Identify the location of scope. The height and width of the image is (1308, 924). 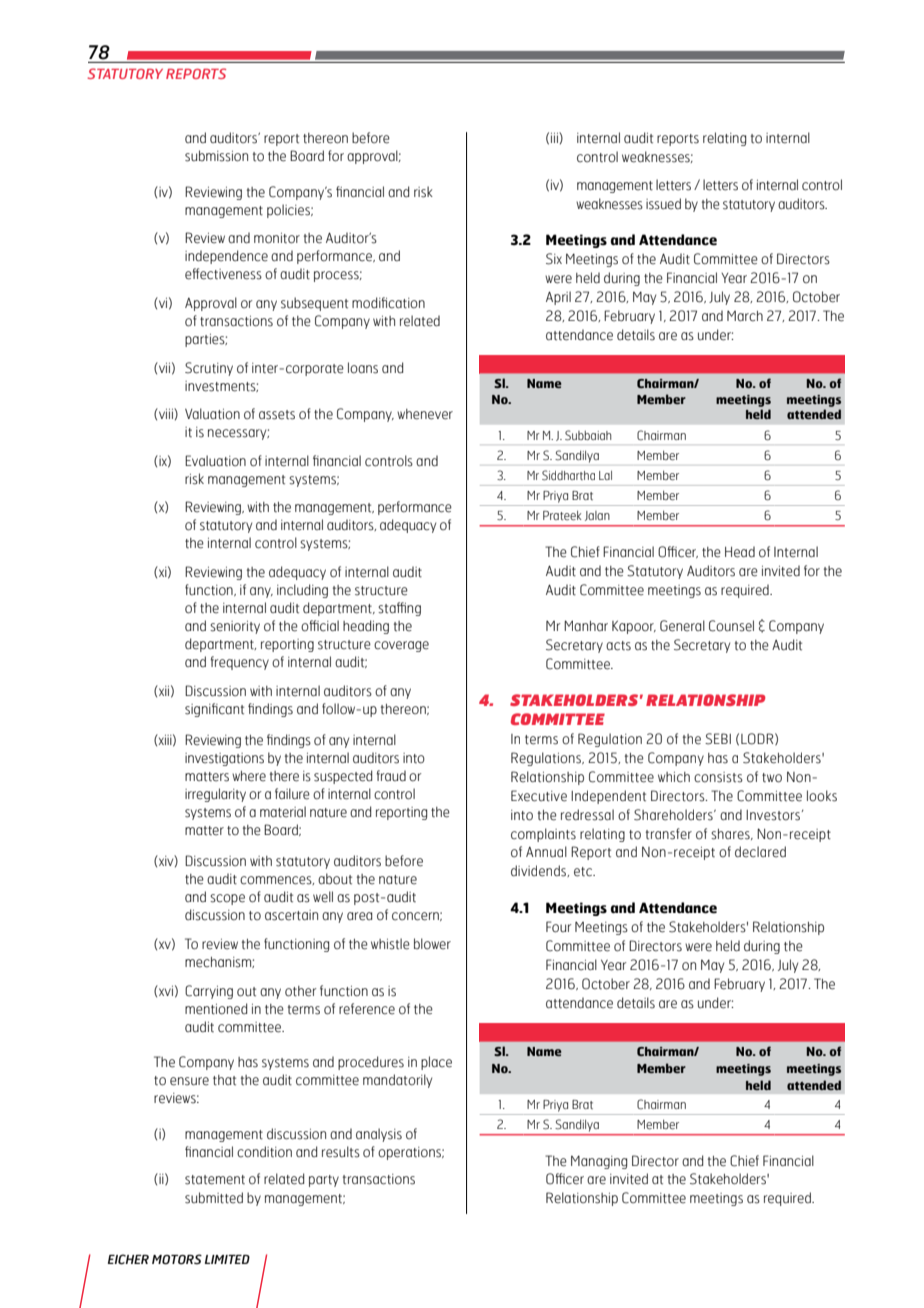
(227, 899).
